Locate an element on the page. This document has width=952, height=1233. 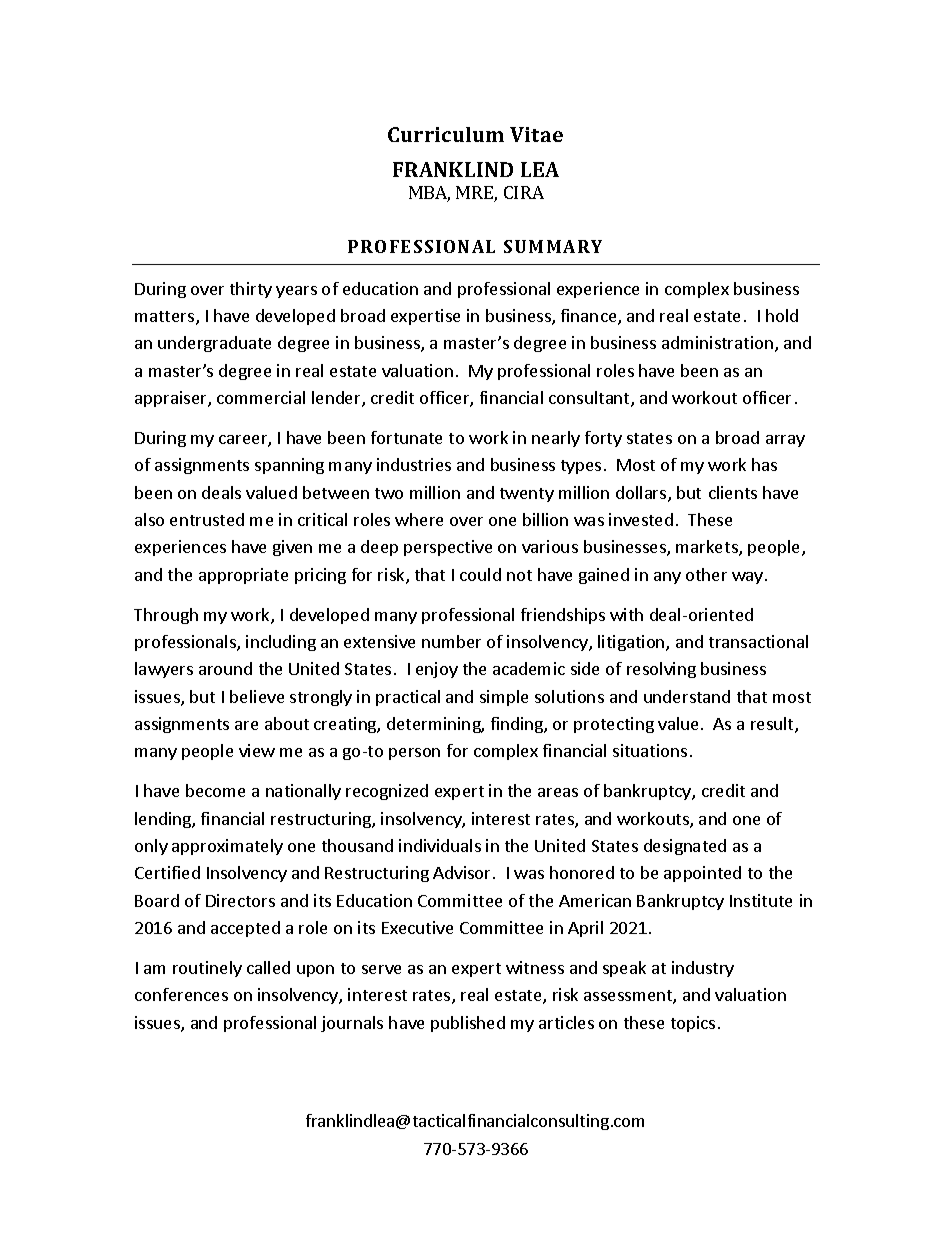
industry is located at coordinates (703, 969).
